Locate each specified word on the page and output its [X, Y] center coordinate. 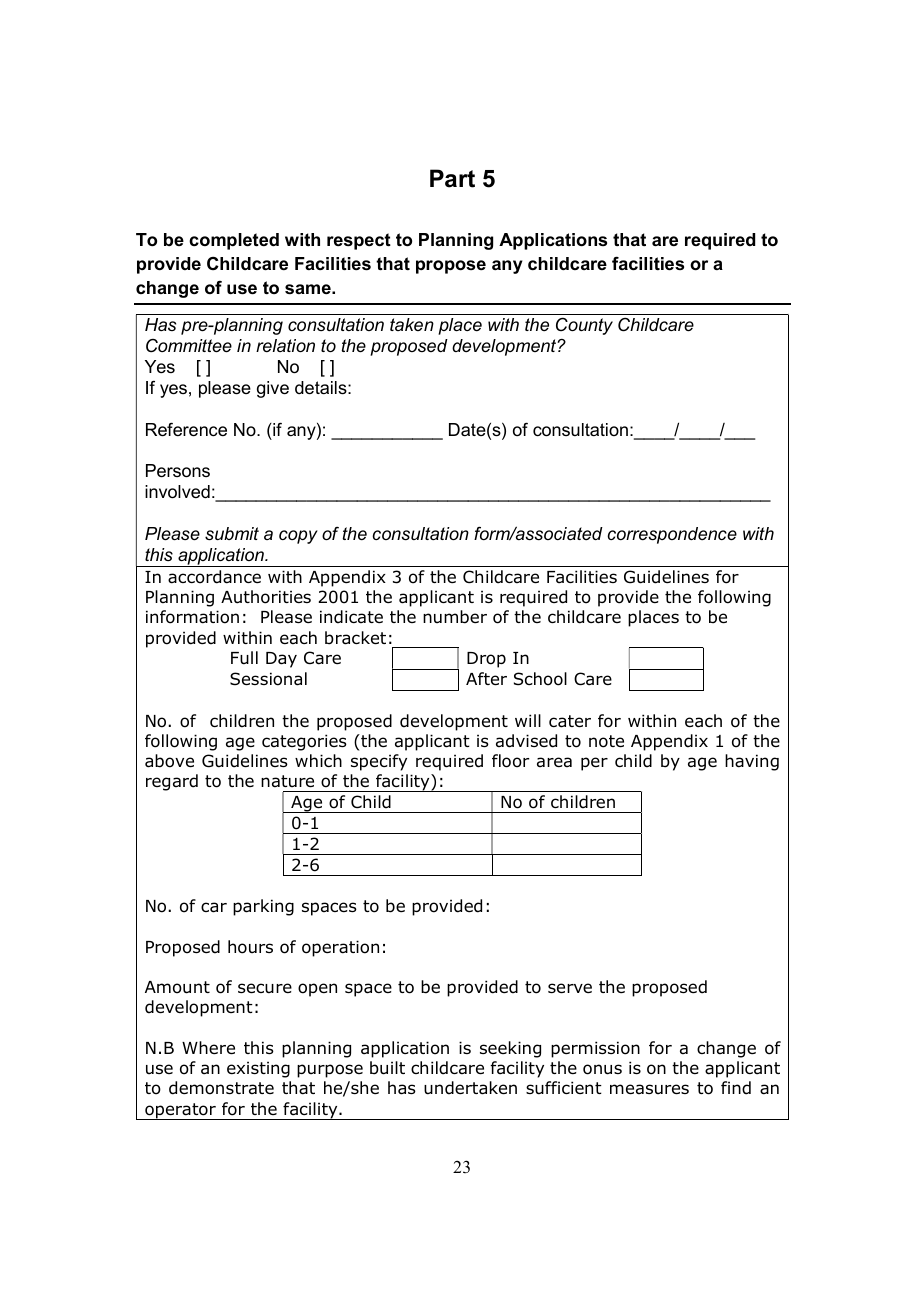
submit [232, 534]
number [455, 617]
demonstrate [221, 1088]
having [752, 762]
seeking [510, 1049]
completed [234, 241]
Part [452, 178]
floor [510, 761]
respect [359, 241]
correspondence [672, 535]
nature [287, 781]
